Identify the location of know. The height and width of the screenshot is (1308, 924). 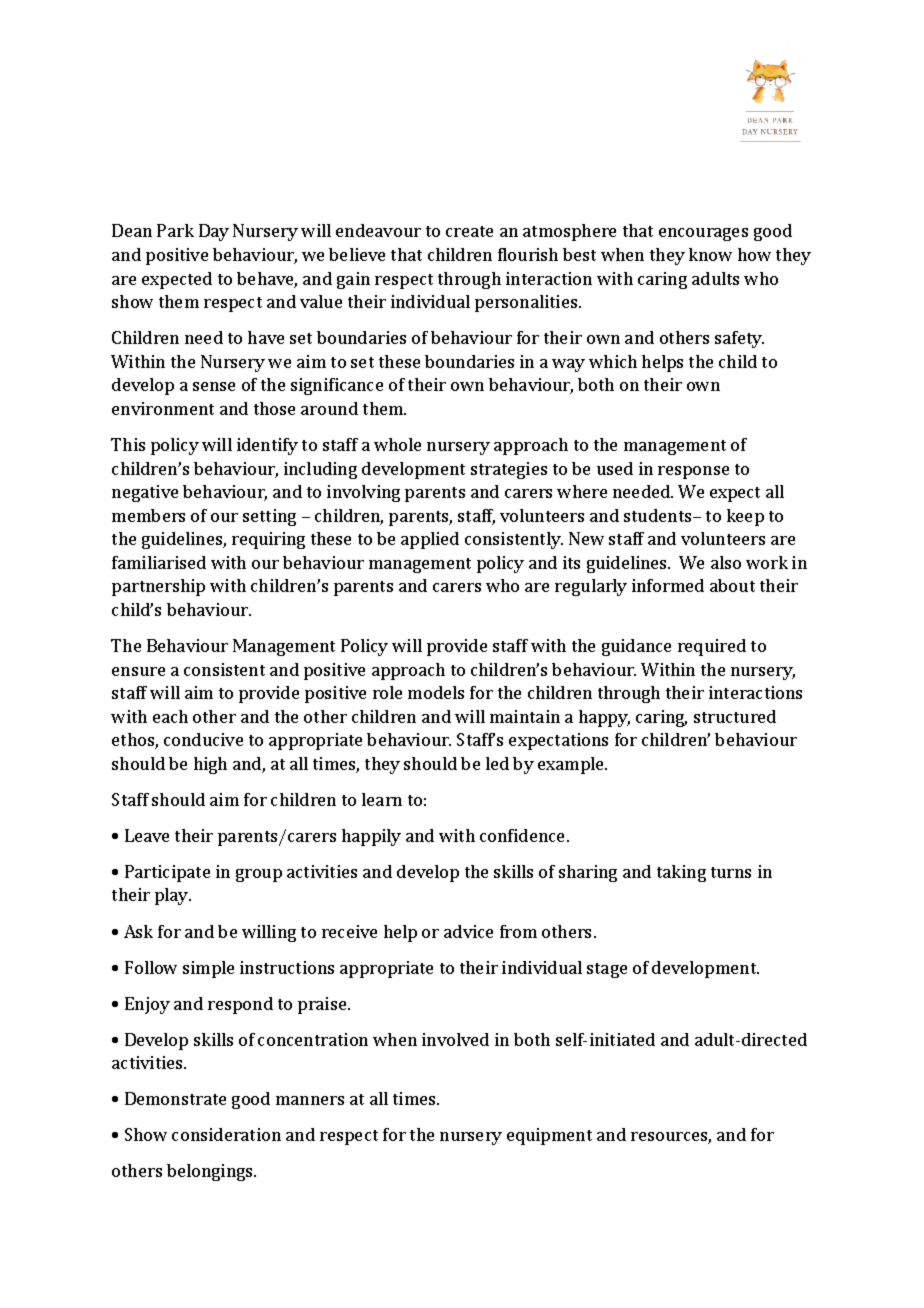
(710, 254).
